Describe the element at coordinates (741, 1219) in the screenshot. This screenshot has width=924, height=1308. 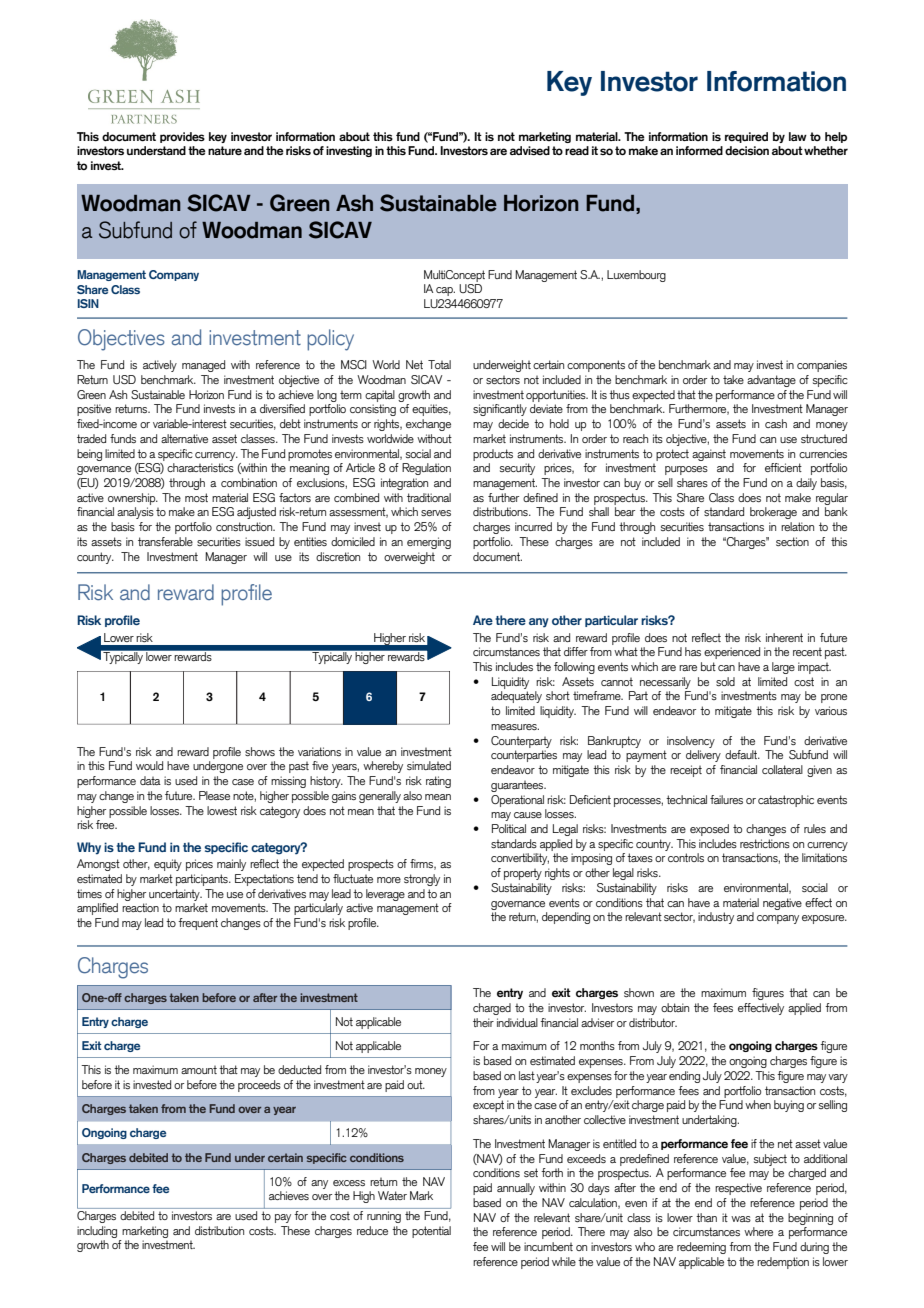
I see `was` at that location.
